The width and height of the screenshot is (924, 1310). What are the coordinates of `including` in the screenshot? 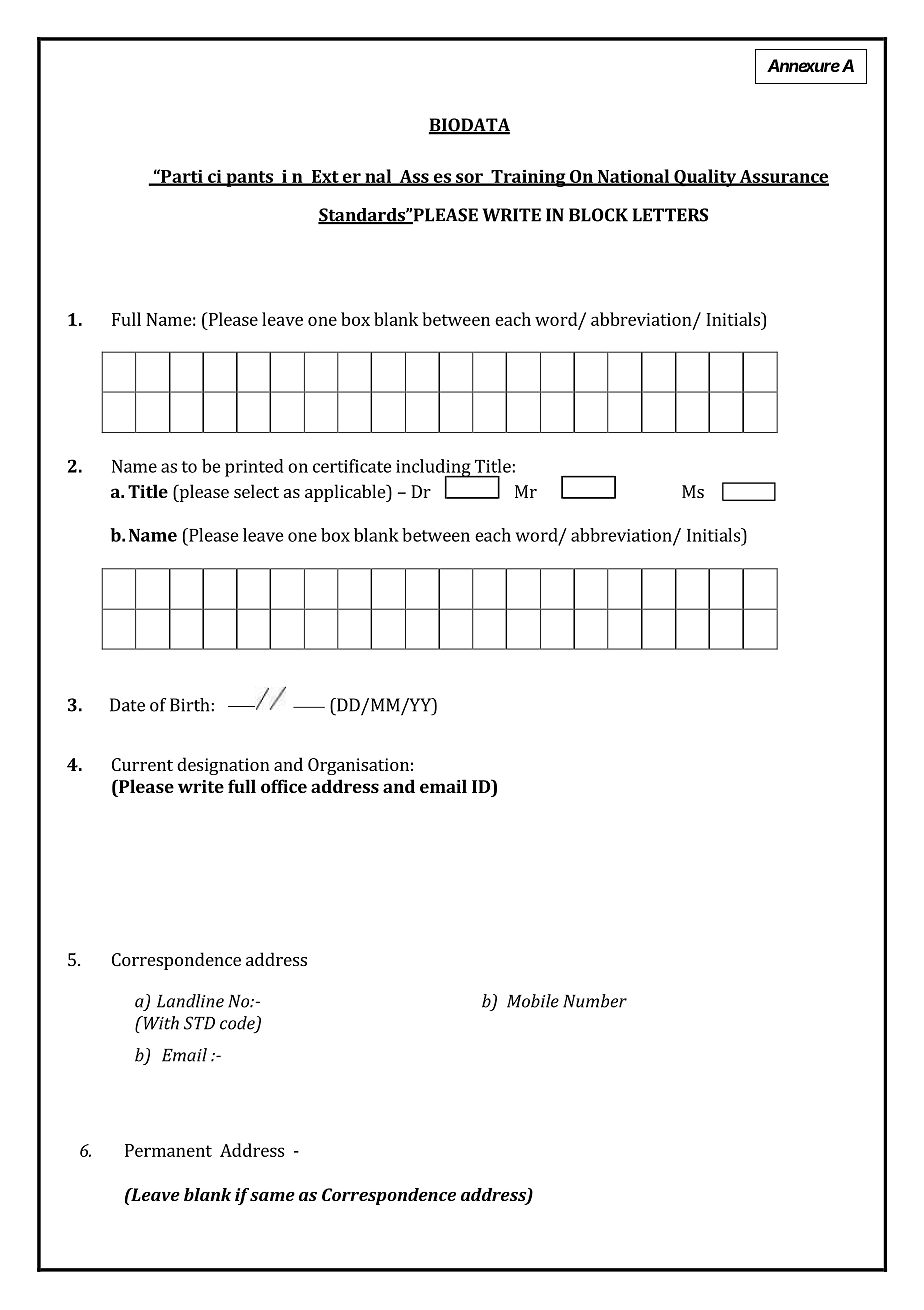 It's located at (434, 469).
